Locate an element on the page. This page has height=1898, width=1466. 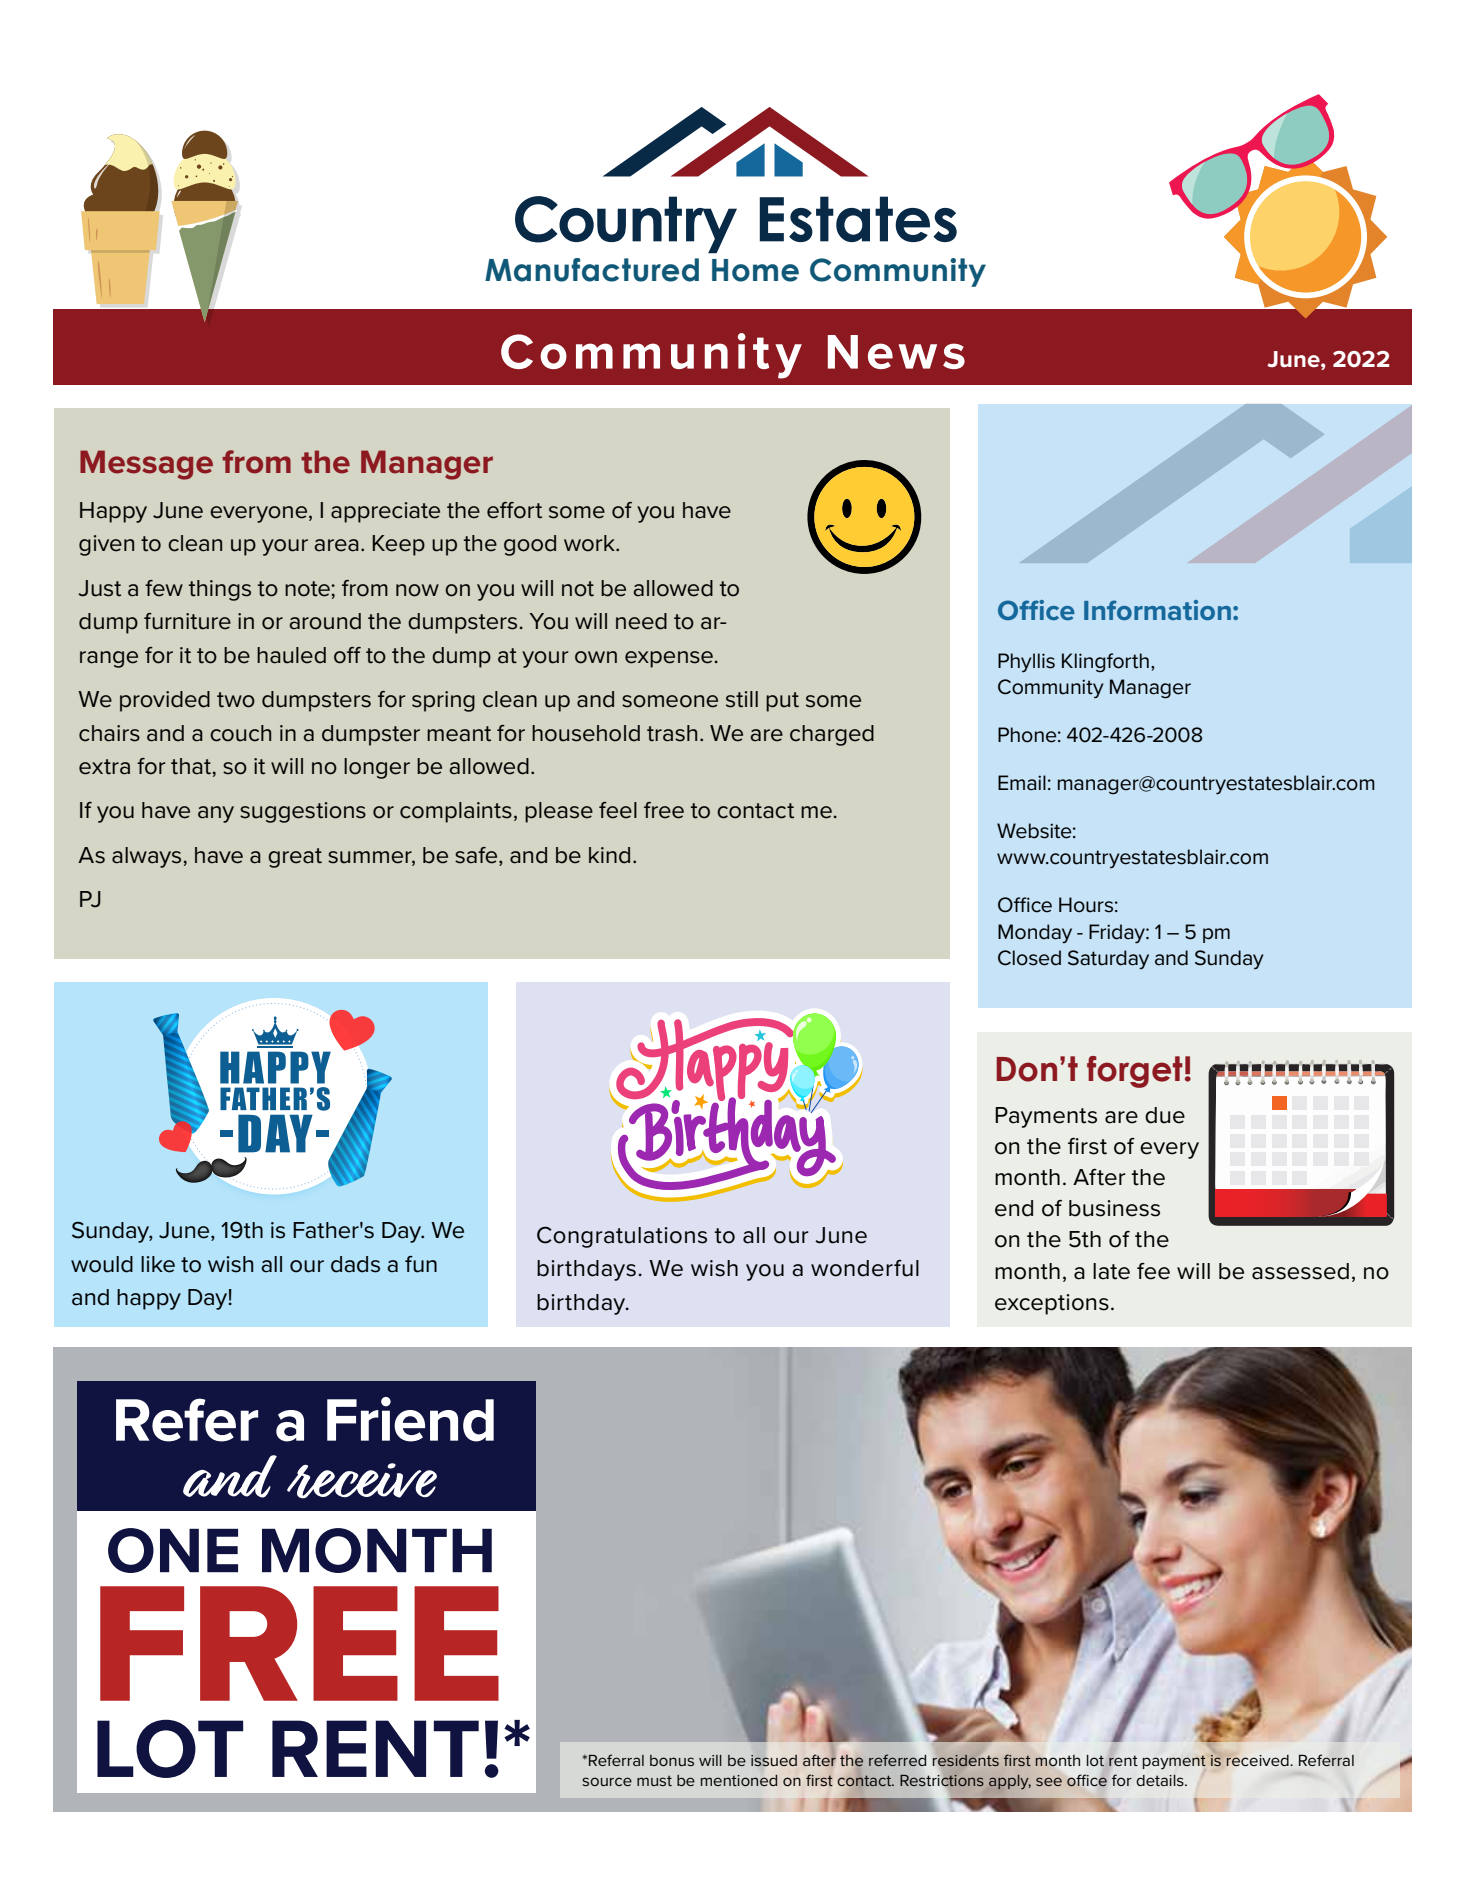
area is located at coordinates (336, 545).
